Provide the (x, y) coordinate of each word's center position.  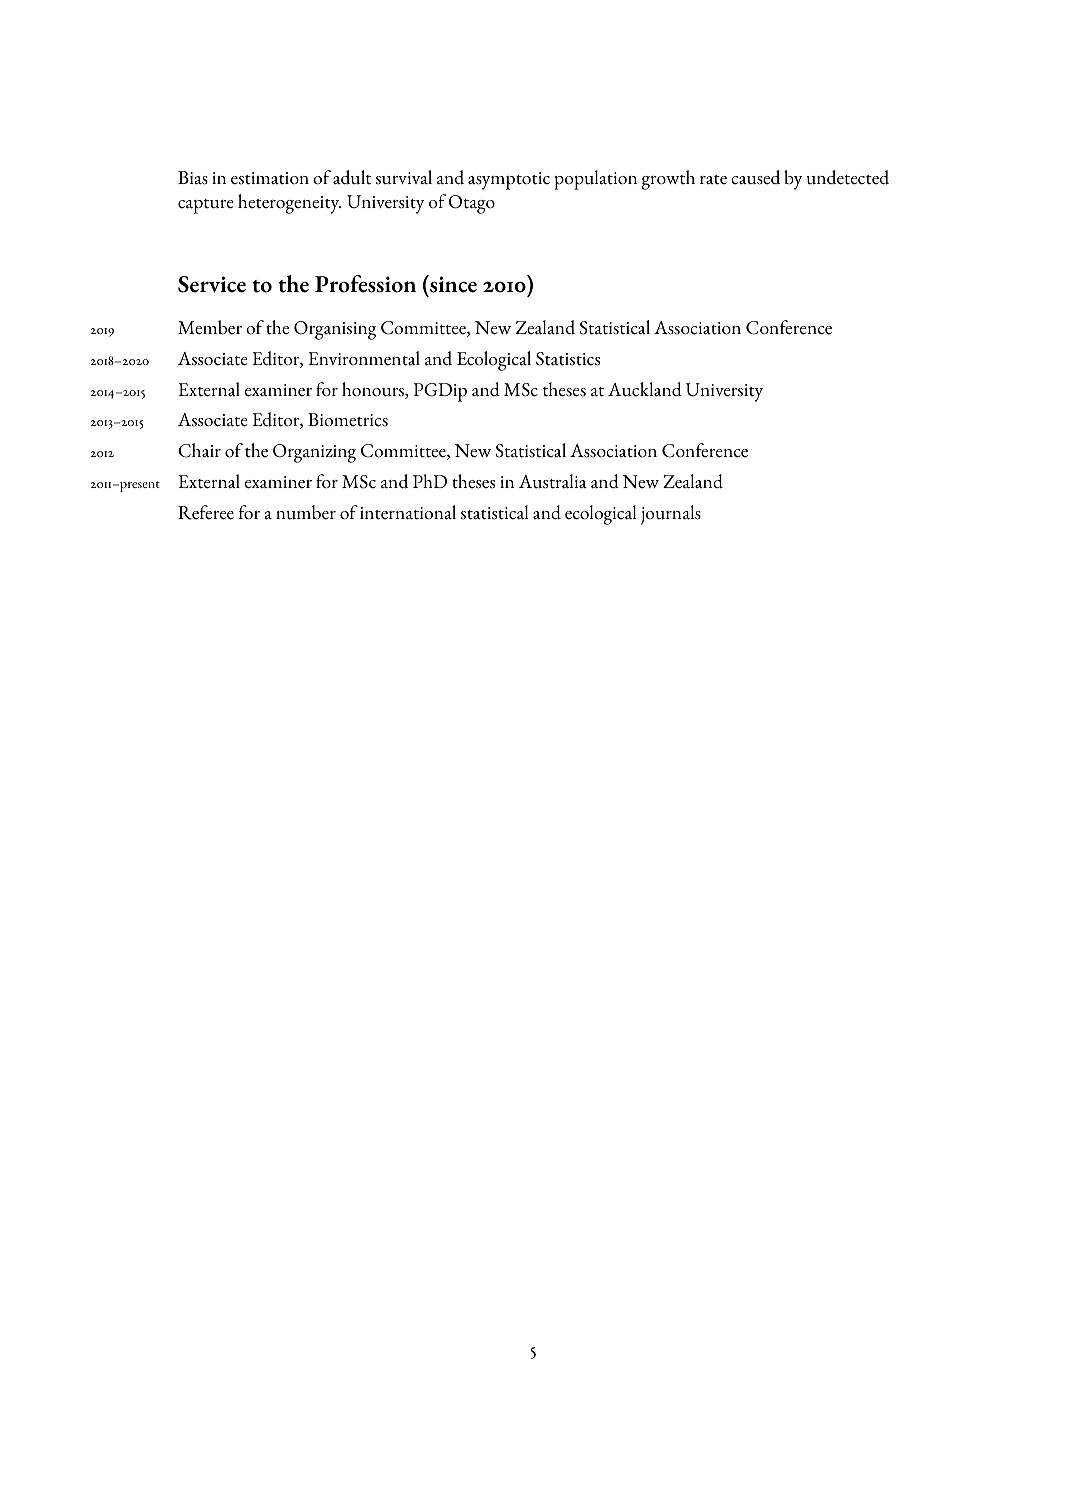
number (306, 512)
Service (212, 284)
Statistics (568, 359)
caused (755, 177)
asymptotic (509, 181)
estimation (270, 178)
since (452, 284)
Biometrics (348, 420)
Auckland (645, 389)
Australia (553, 481)
